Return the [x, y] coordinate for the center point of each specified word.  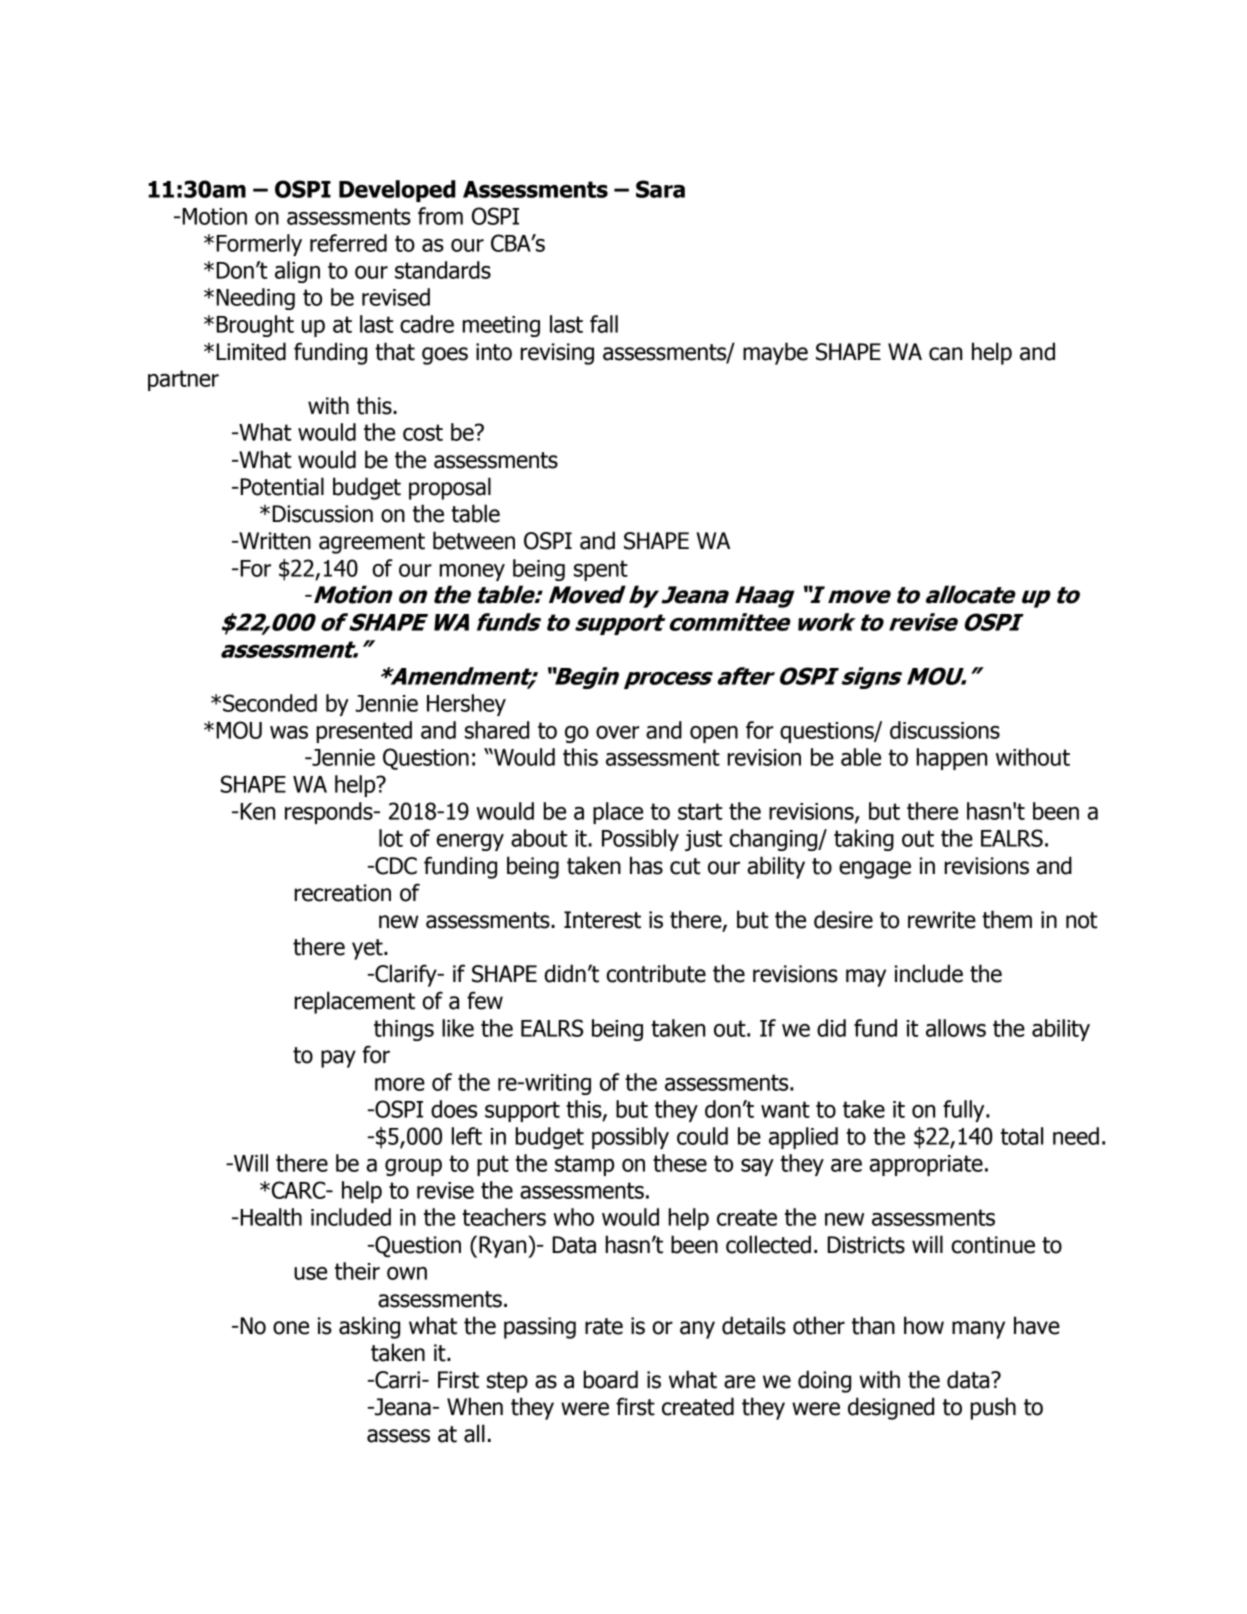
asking [369, 1327]
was [289, 732]
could [702, 1136]
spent [601, 570]
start [700, 811]
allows [956, 1028]
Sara [660, 189]
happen [951, 759]
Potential [281, 486]
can [945, 354]
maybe [775, 353]
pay [338, 1059]
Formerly [259, 245]
